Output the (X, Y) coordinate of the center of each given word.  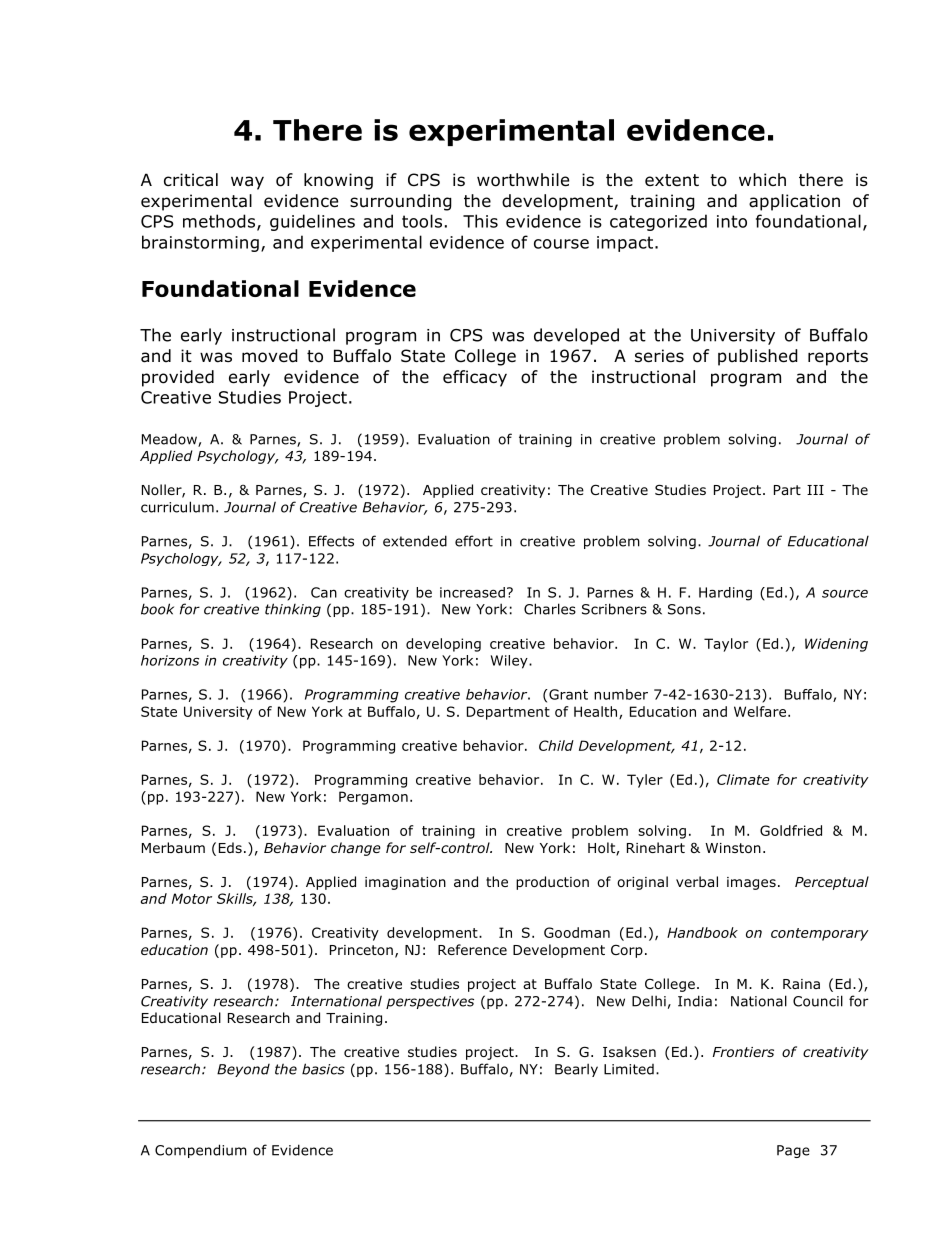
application (794, 202)
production (552, 883)
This (480, 221)
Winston (733, 848)
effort (474, 541)
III (815, 490)
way (247, 183)
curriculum (177, 507)
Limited (629, 1069)
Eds (230, 847)
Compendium (201, 1151)
